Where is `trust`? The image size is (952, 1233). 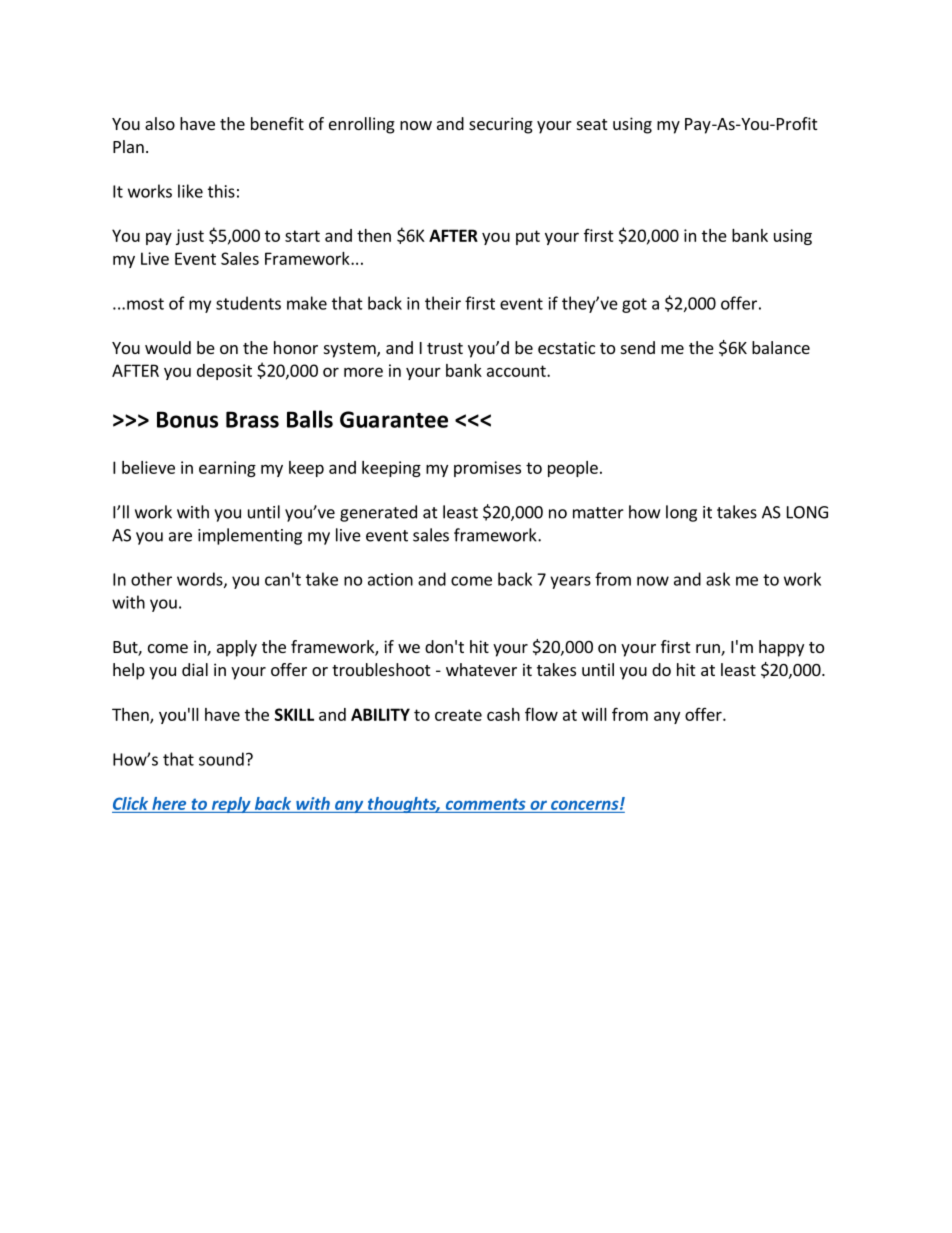 trust is located at coordinates (445, 348).
